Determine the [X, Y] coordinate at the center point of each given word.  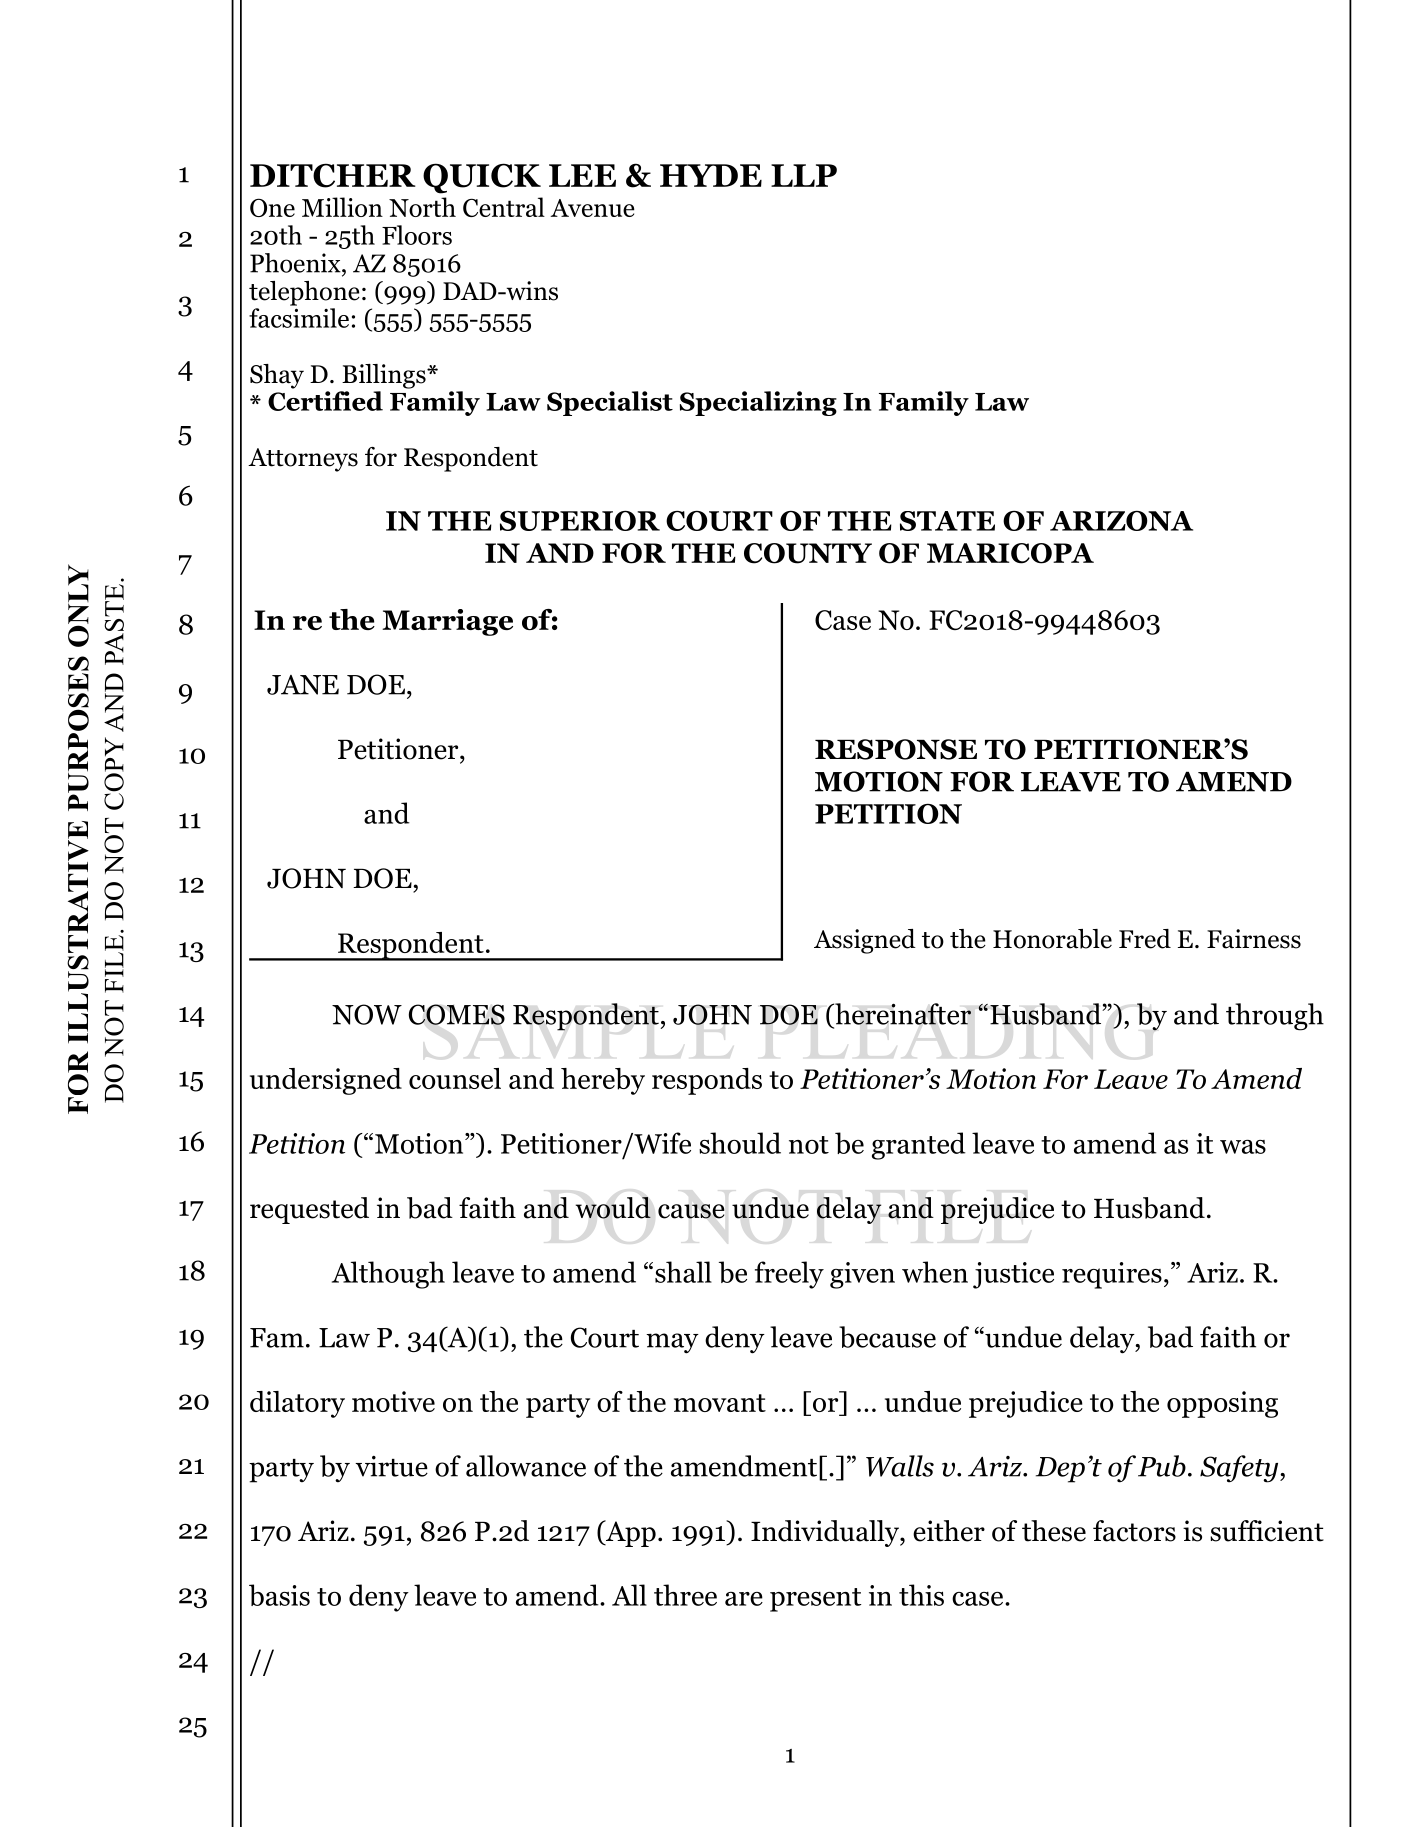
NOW [367, 1014]
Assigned [865, 941]
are [744, 1599]
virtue [391, 1466]
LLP [804, 175]
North [422, 207]
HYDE [711, 175]
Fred [1145, 939]
